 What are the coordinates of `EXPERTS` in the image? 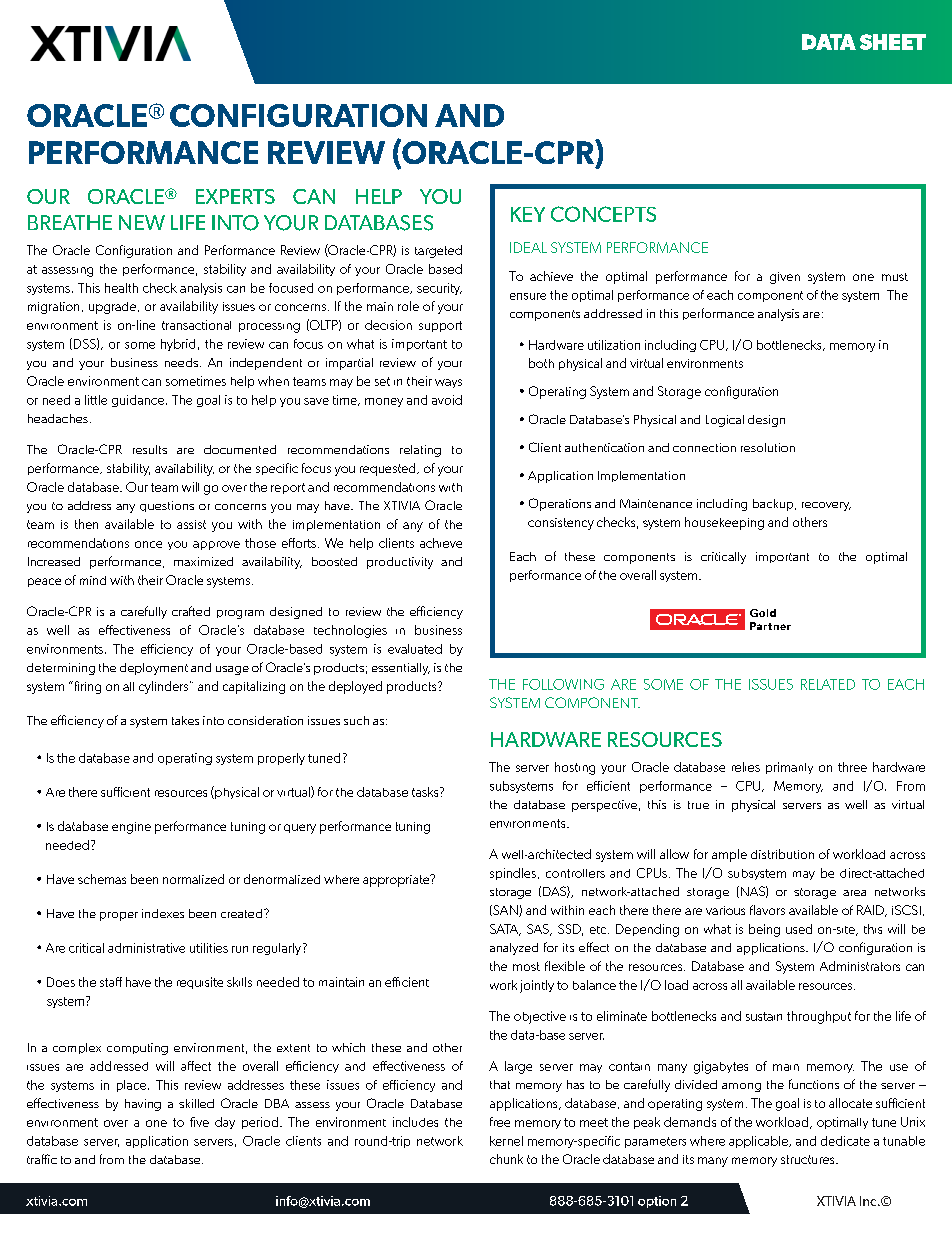 It's located at (235, 196).
